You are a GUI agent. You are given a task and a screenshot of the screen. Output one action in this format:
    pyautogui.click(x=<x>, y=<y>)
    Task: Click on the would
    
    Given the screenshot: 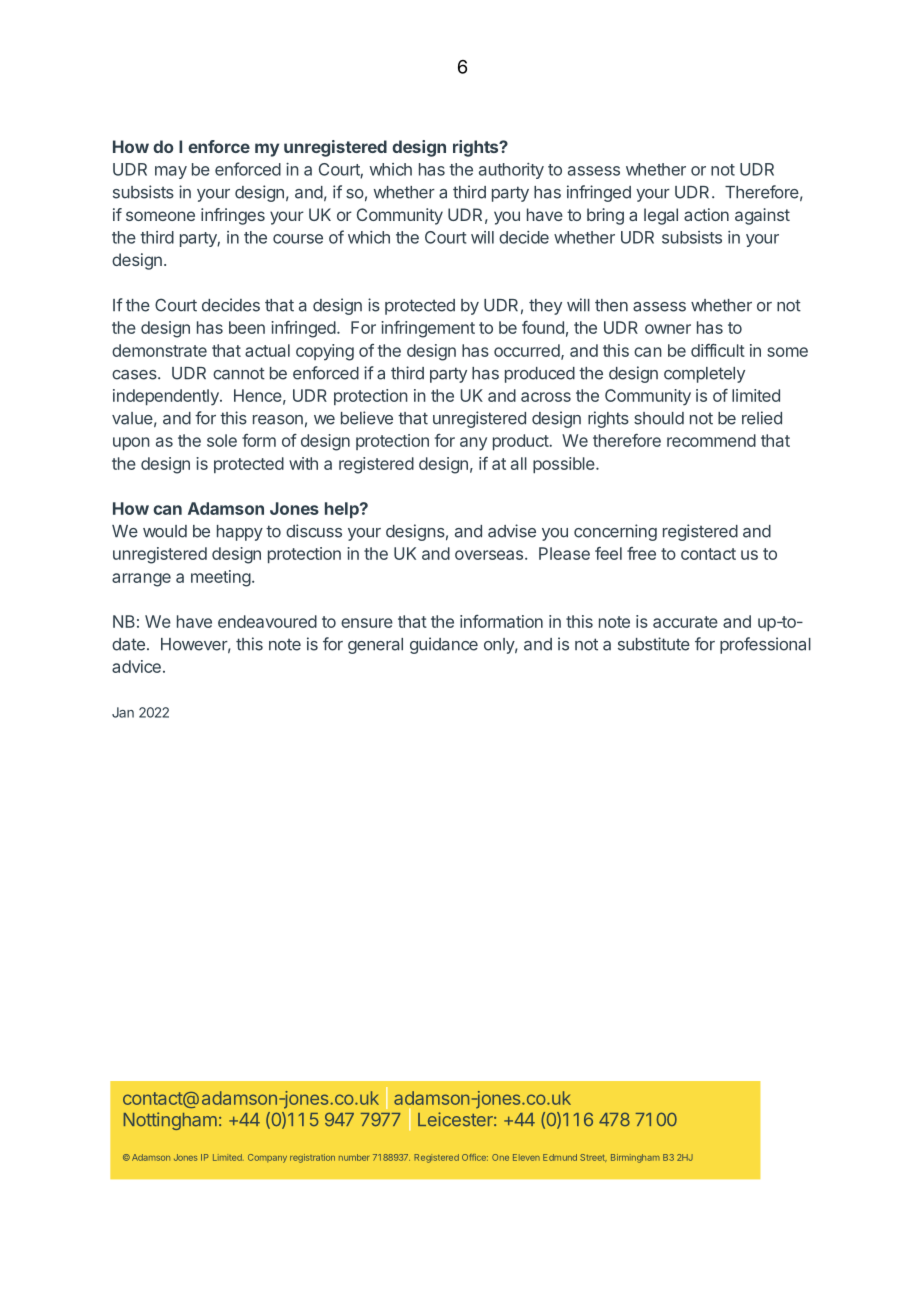 What is the action you would take?
    pyautogui.click(x=165, y=531)
